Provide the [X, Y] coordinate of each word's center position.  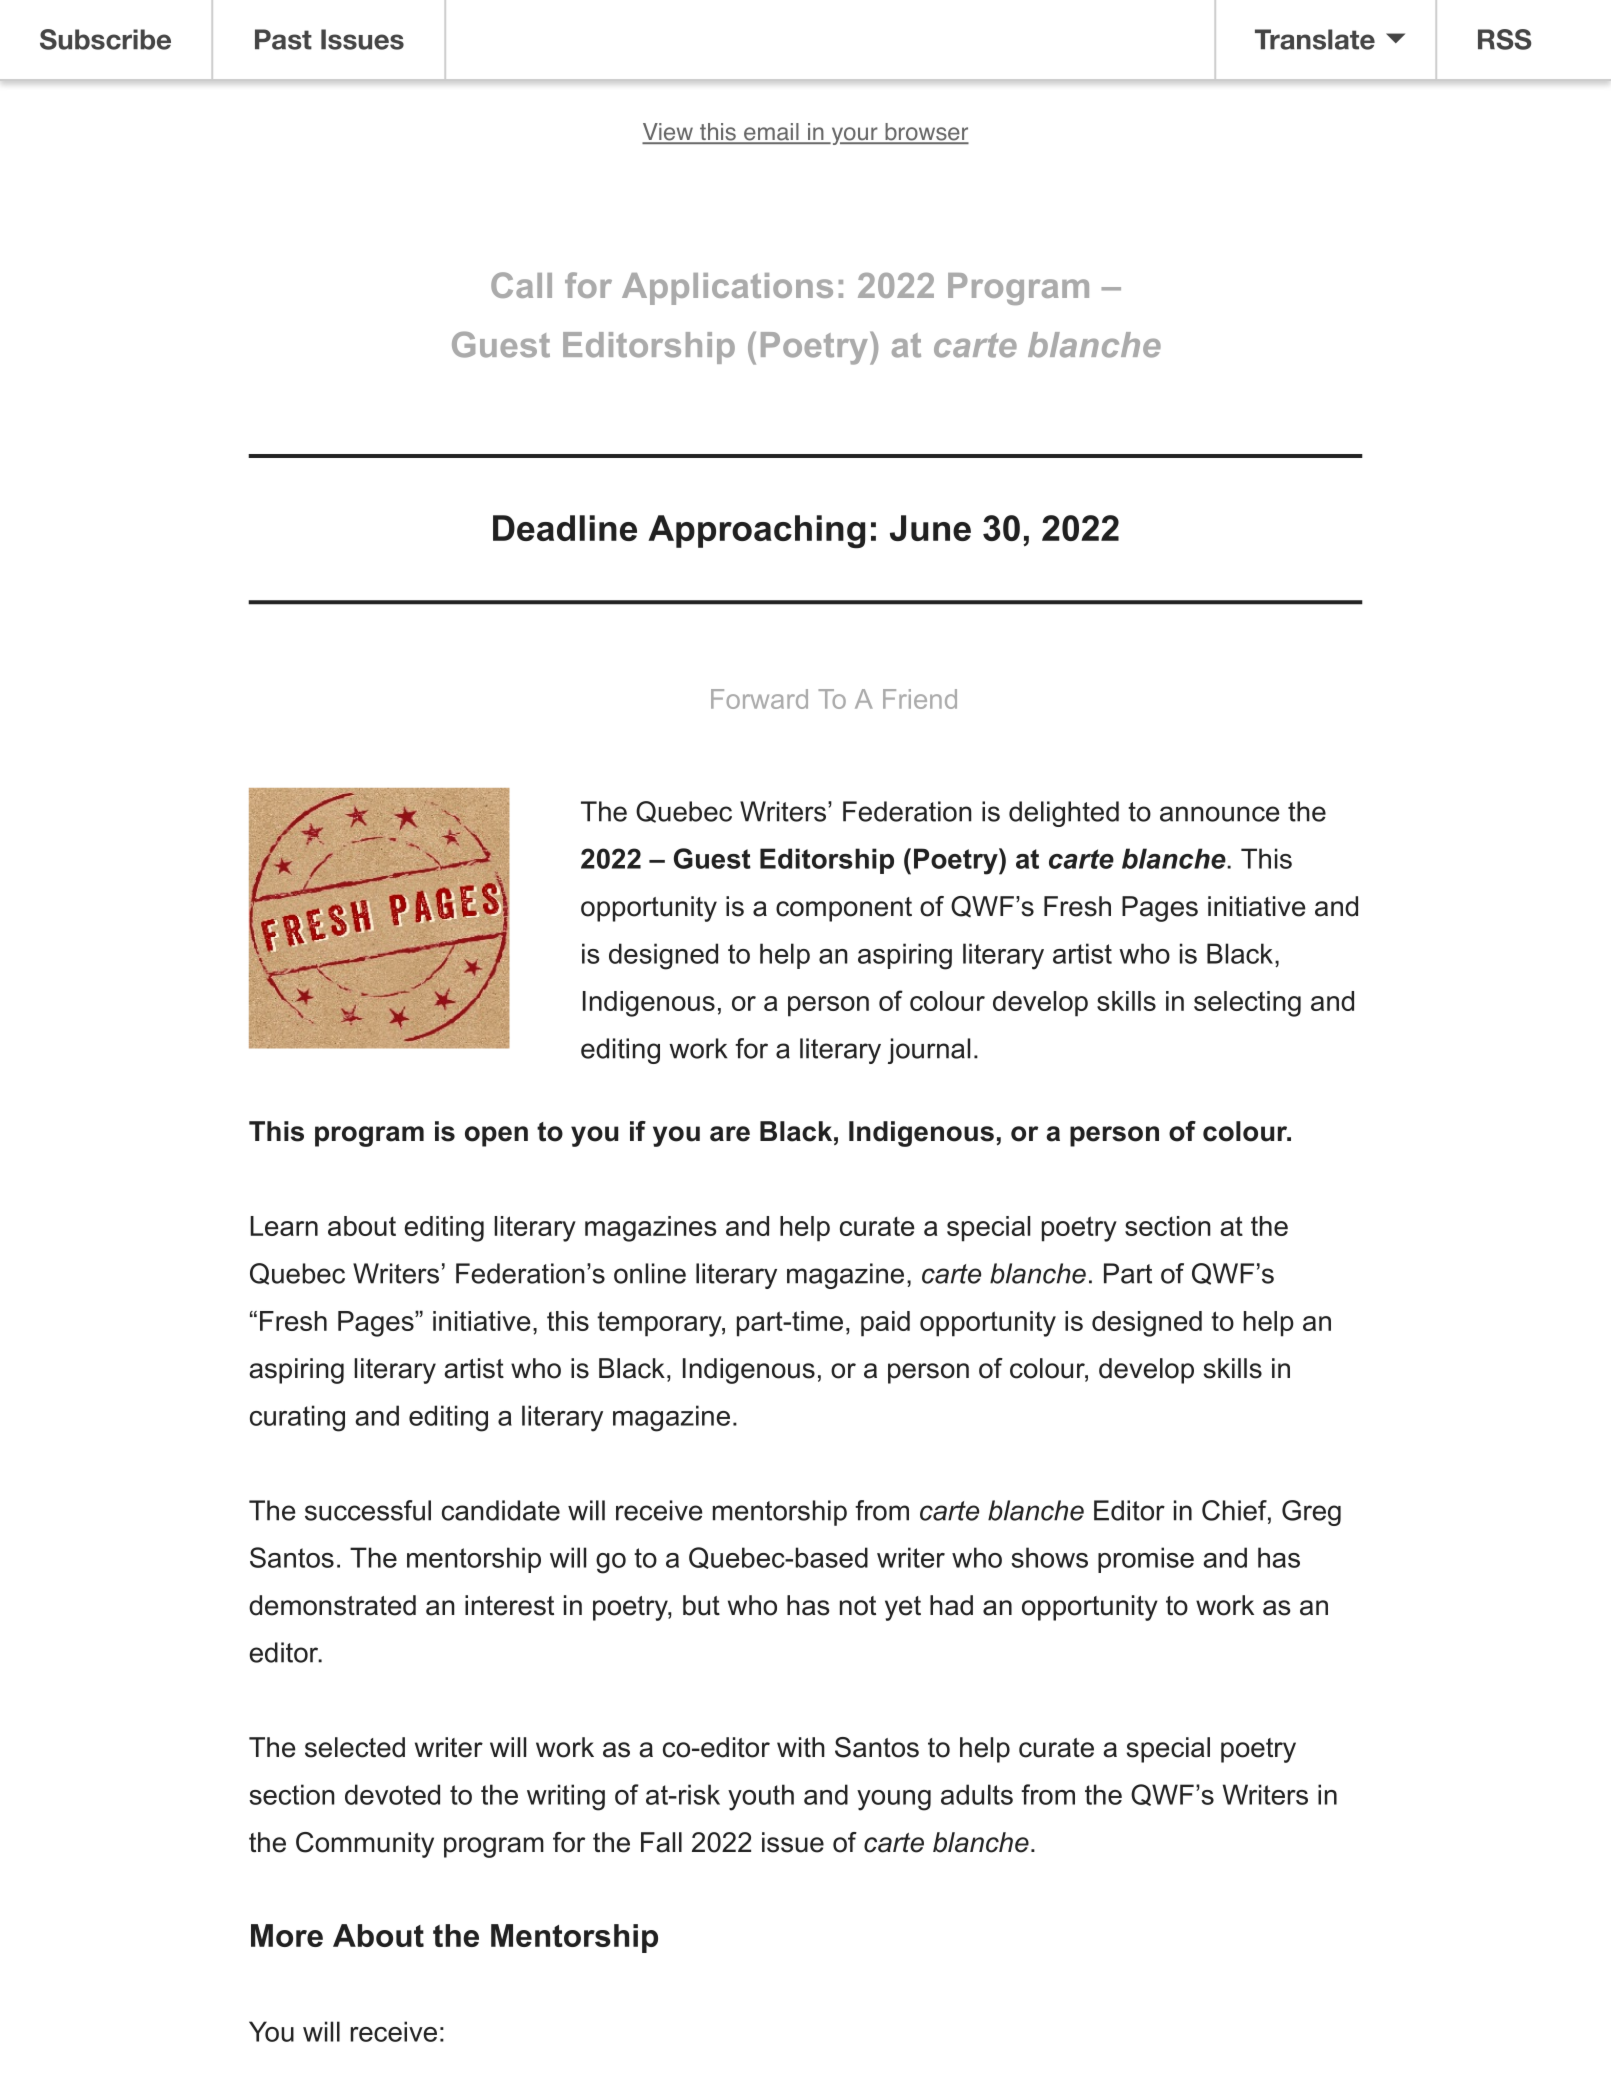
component [844, 909]
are [730, 1134]
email [771, 133]
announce [1219, 814]
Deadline [565, 528]
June [930, 528]
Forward [759, 699]
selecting [1247, 1004]
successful [368, 1510]
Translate [1315, 39]
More [287, 1935]
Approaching [756, 532]
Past [283, 39]
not [858, 1606]
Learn [284, 1226]
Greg [1311, 1513]
